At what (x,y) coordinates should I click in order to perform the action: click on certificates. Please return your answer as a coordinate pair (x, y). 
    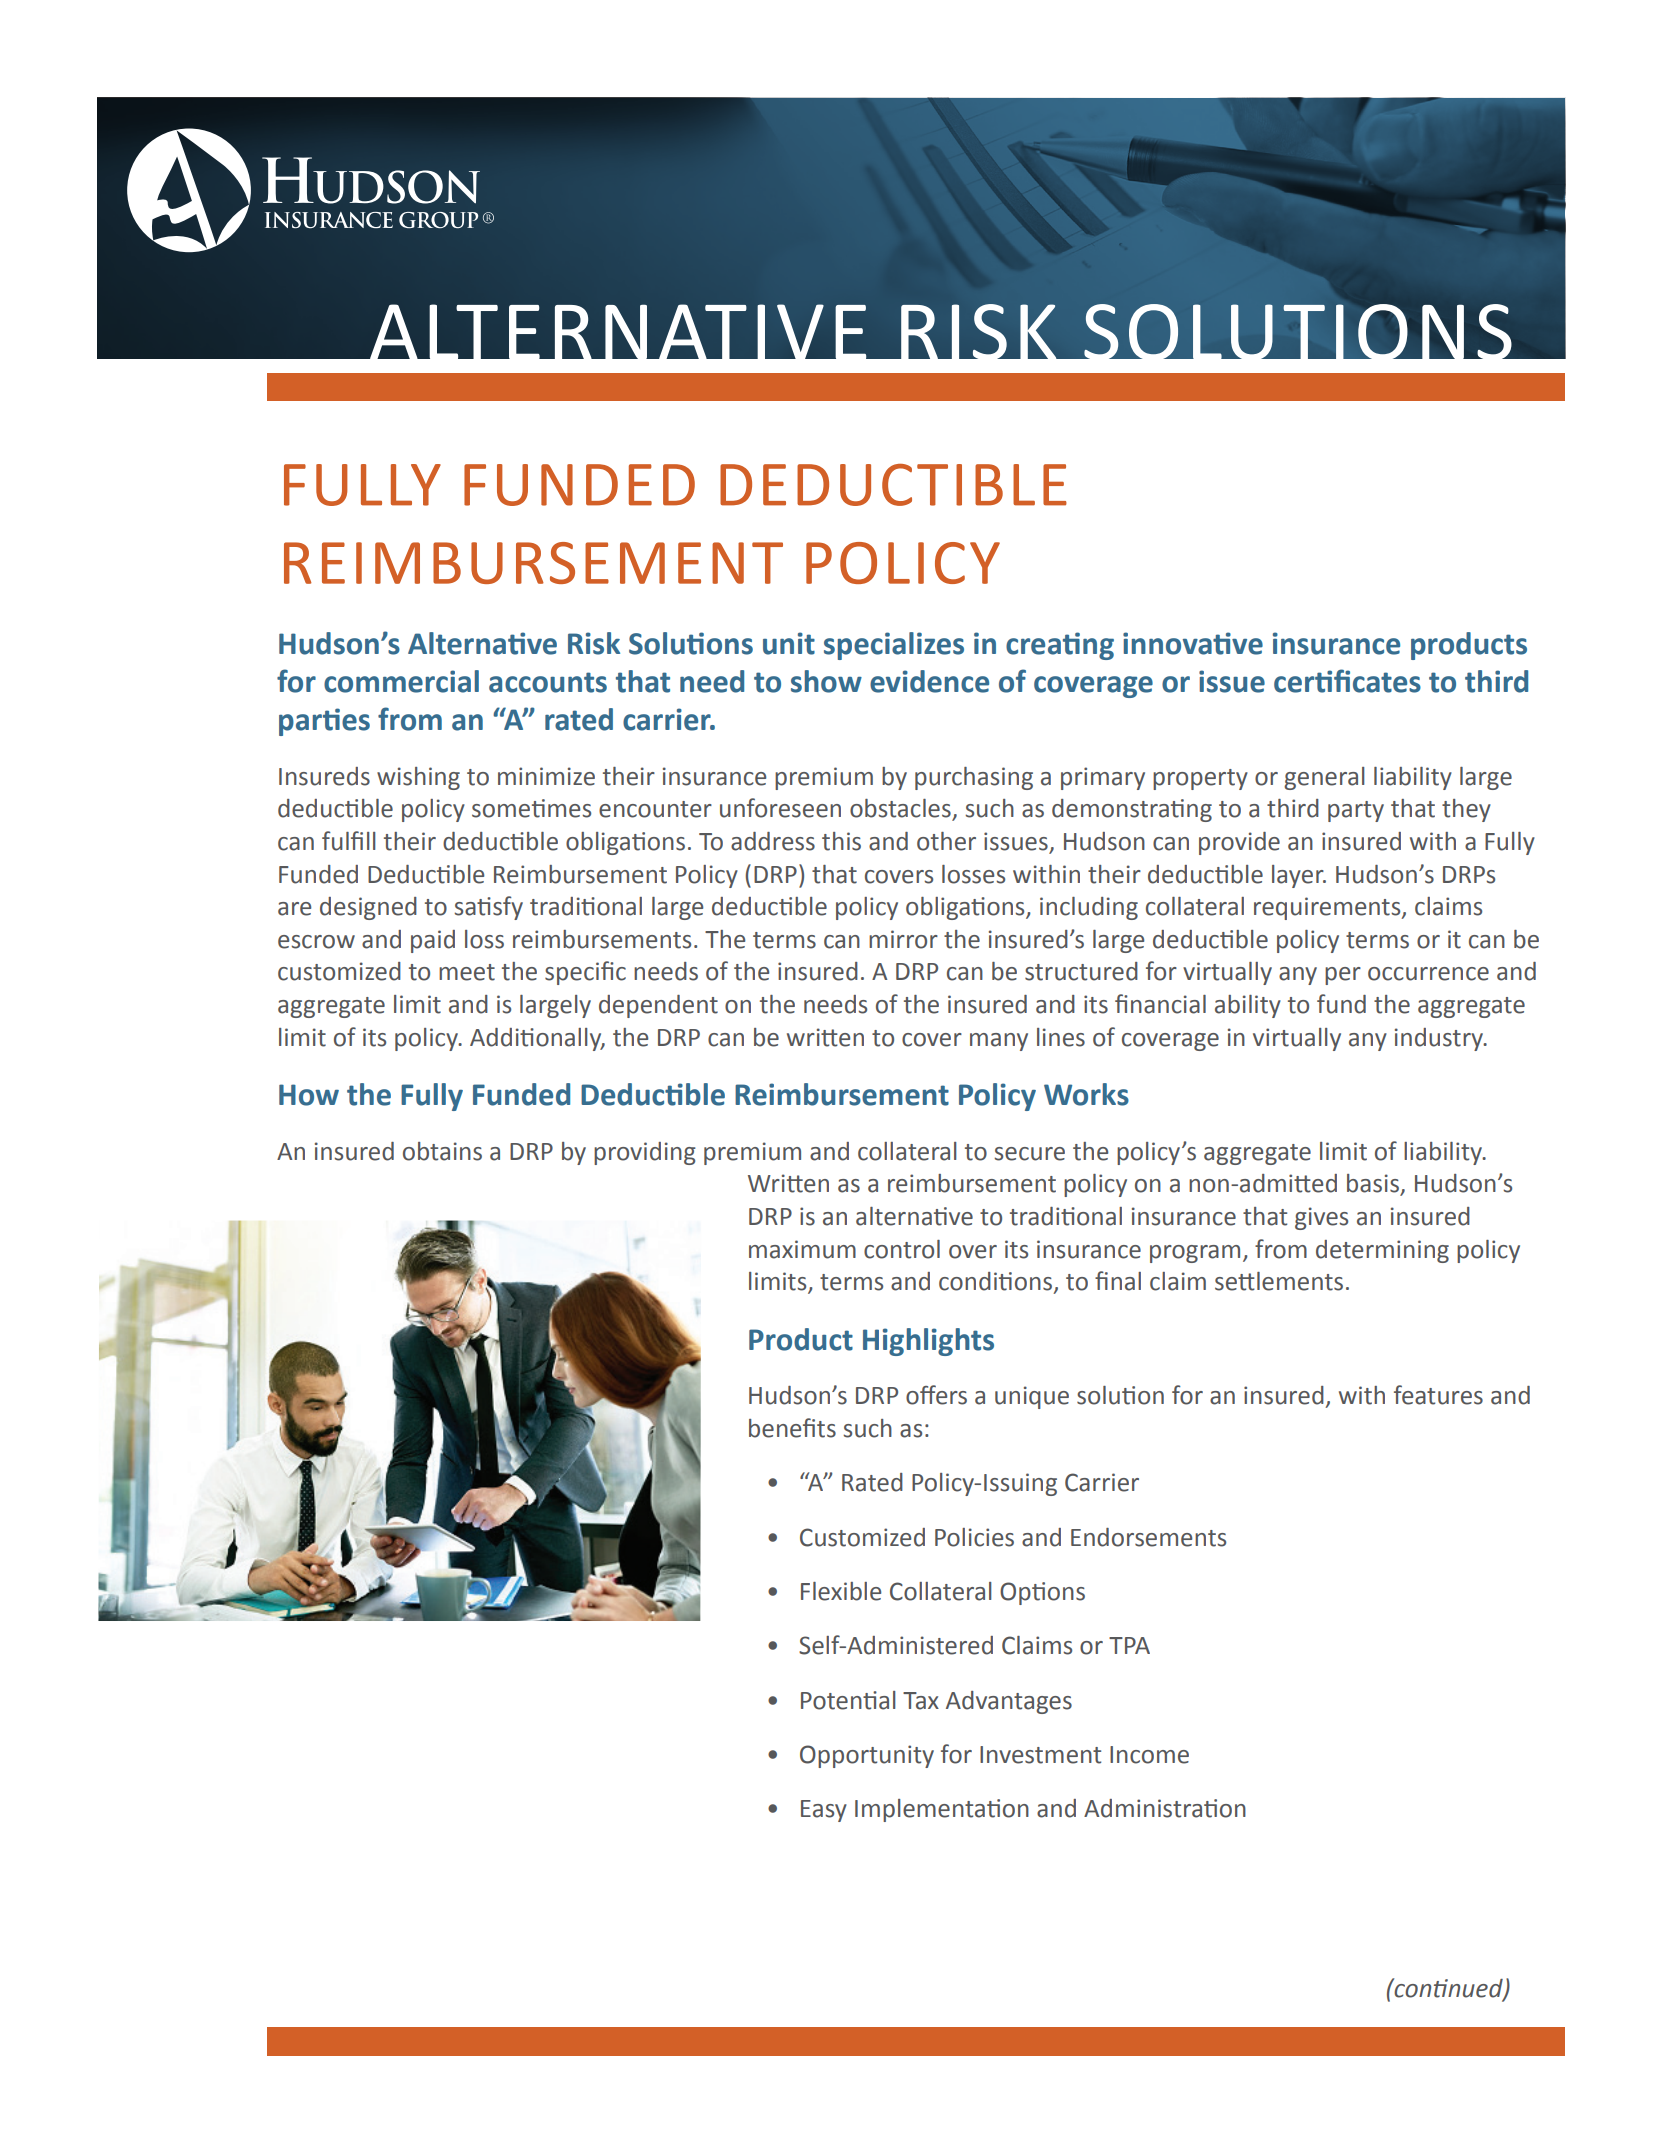
    Looking at the image, I should click on (1347, 681).
